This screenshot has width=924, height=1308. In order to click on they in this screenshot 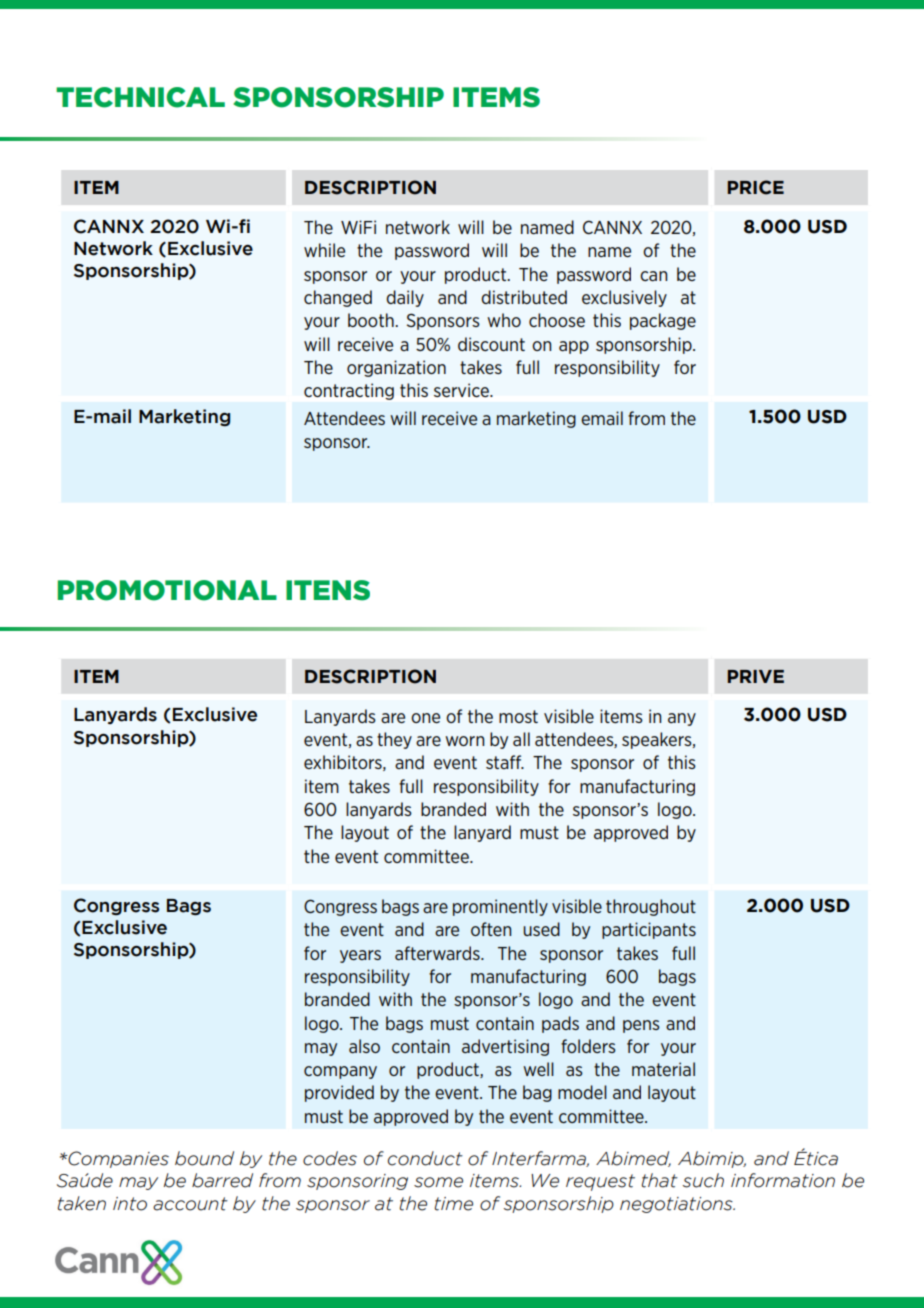, I will do `click(394, 740)`.
